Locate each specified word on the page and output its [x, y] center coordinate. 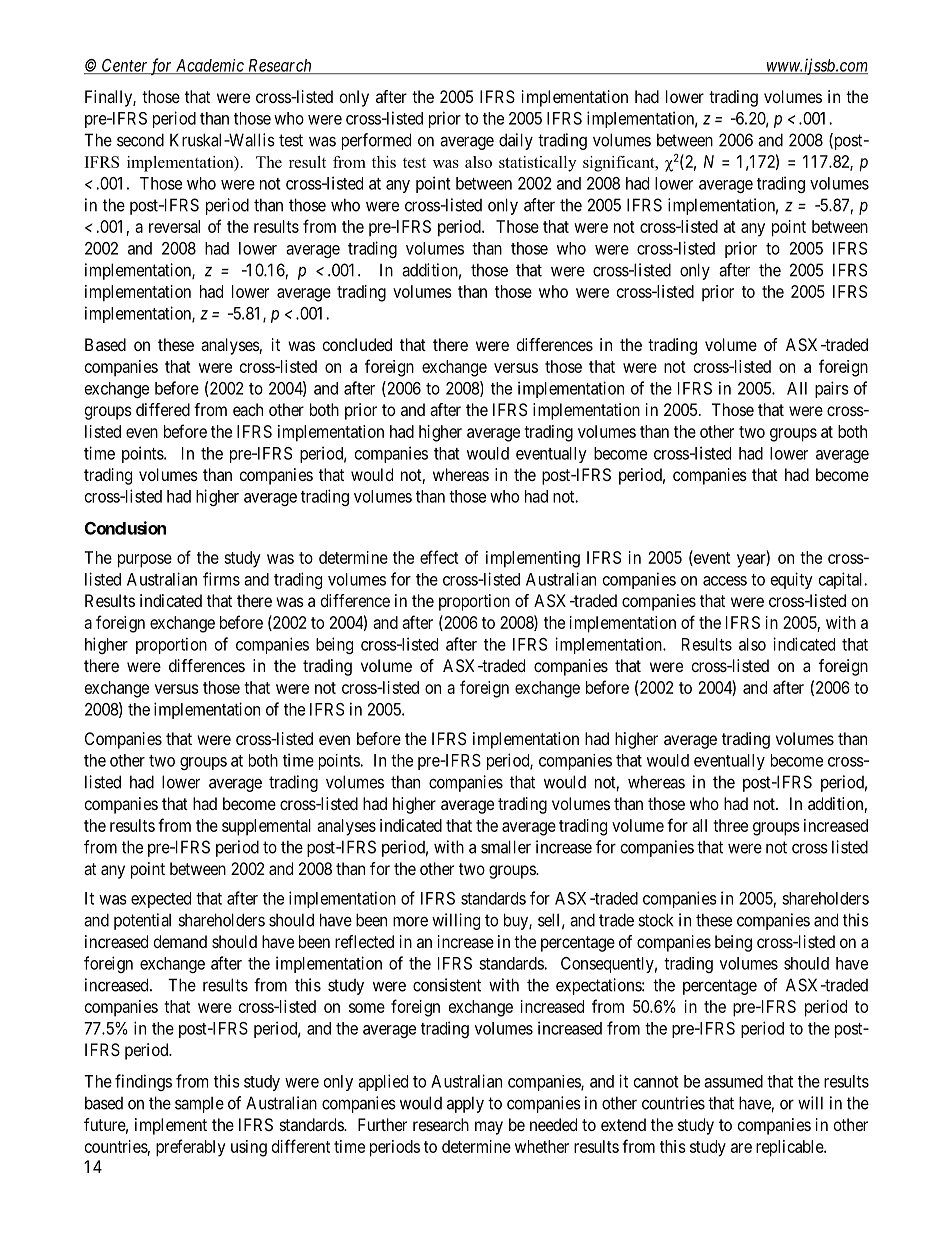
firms [221, 579]
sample [199, 1105]
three [730, 825]
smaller [506, 847]
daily [516, 141]
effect [439, 557]
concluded [357, 344]
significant [620, 164]
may [489, 1128]
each [248, 409]
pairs [832, 389]
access [725, 581]
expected [161, 900]
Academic [210, 66]
